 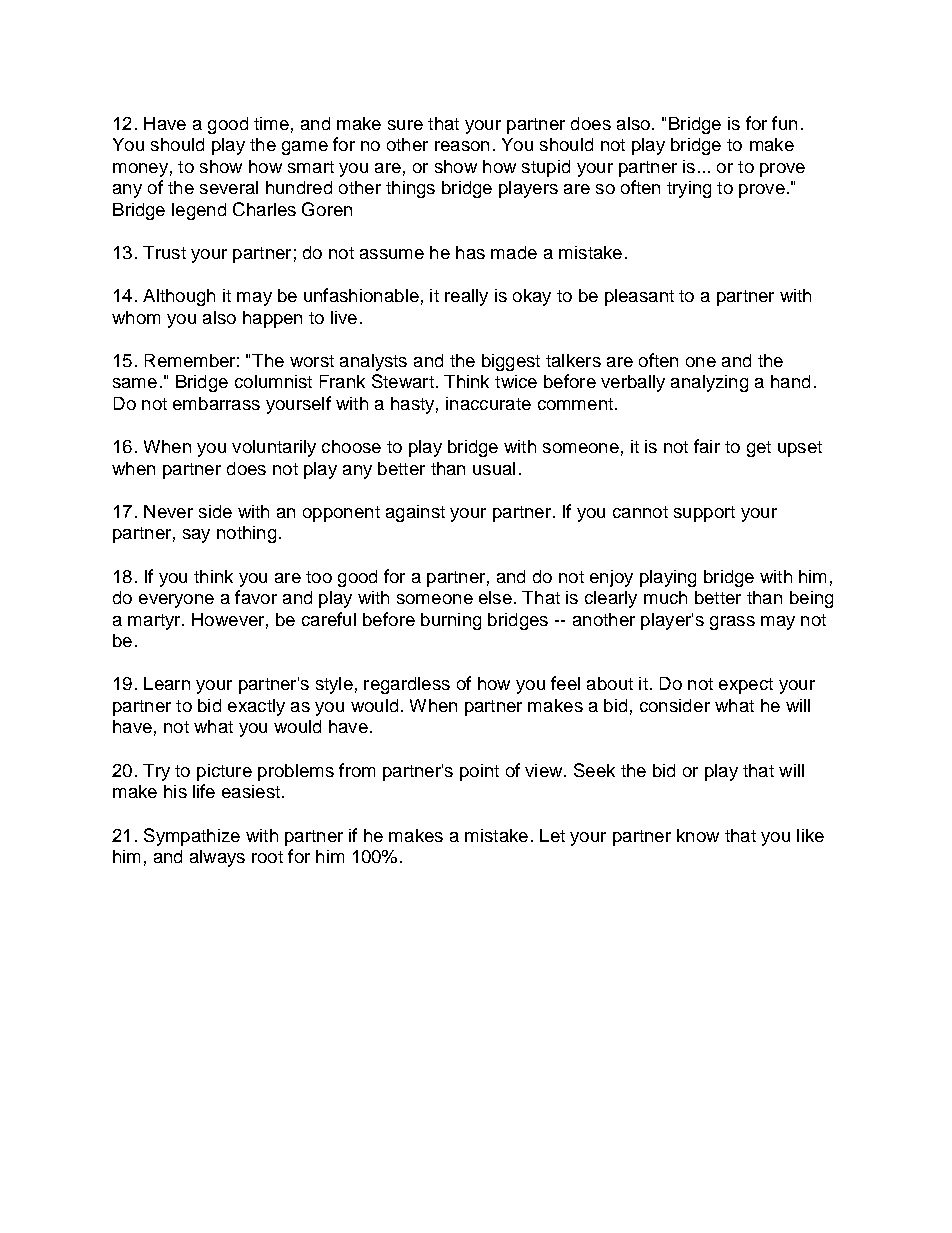 What do you see at coordinates (462, 146) in the page?
I see `reason` at bounding box center [462, 146].
